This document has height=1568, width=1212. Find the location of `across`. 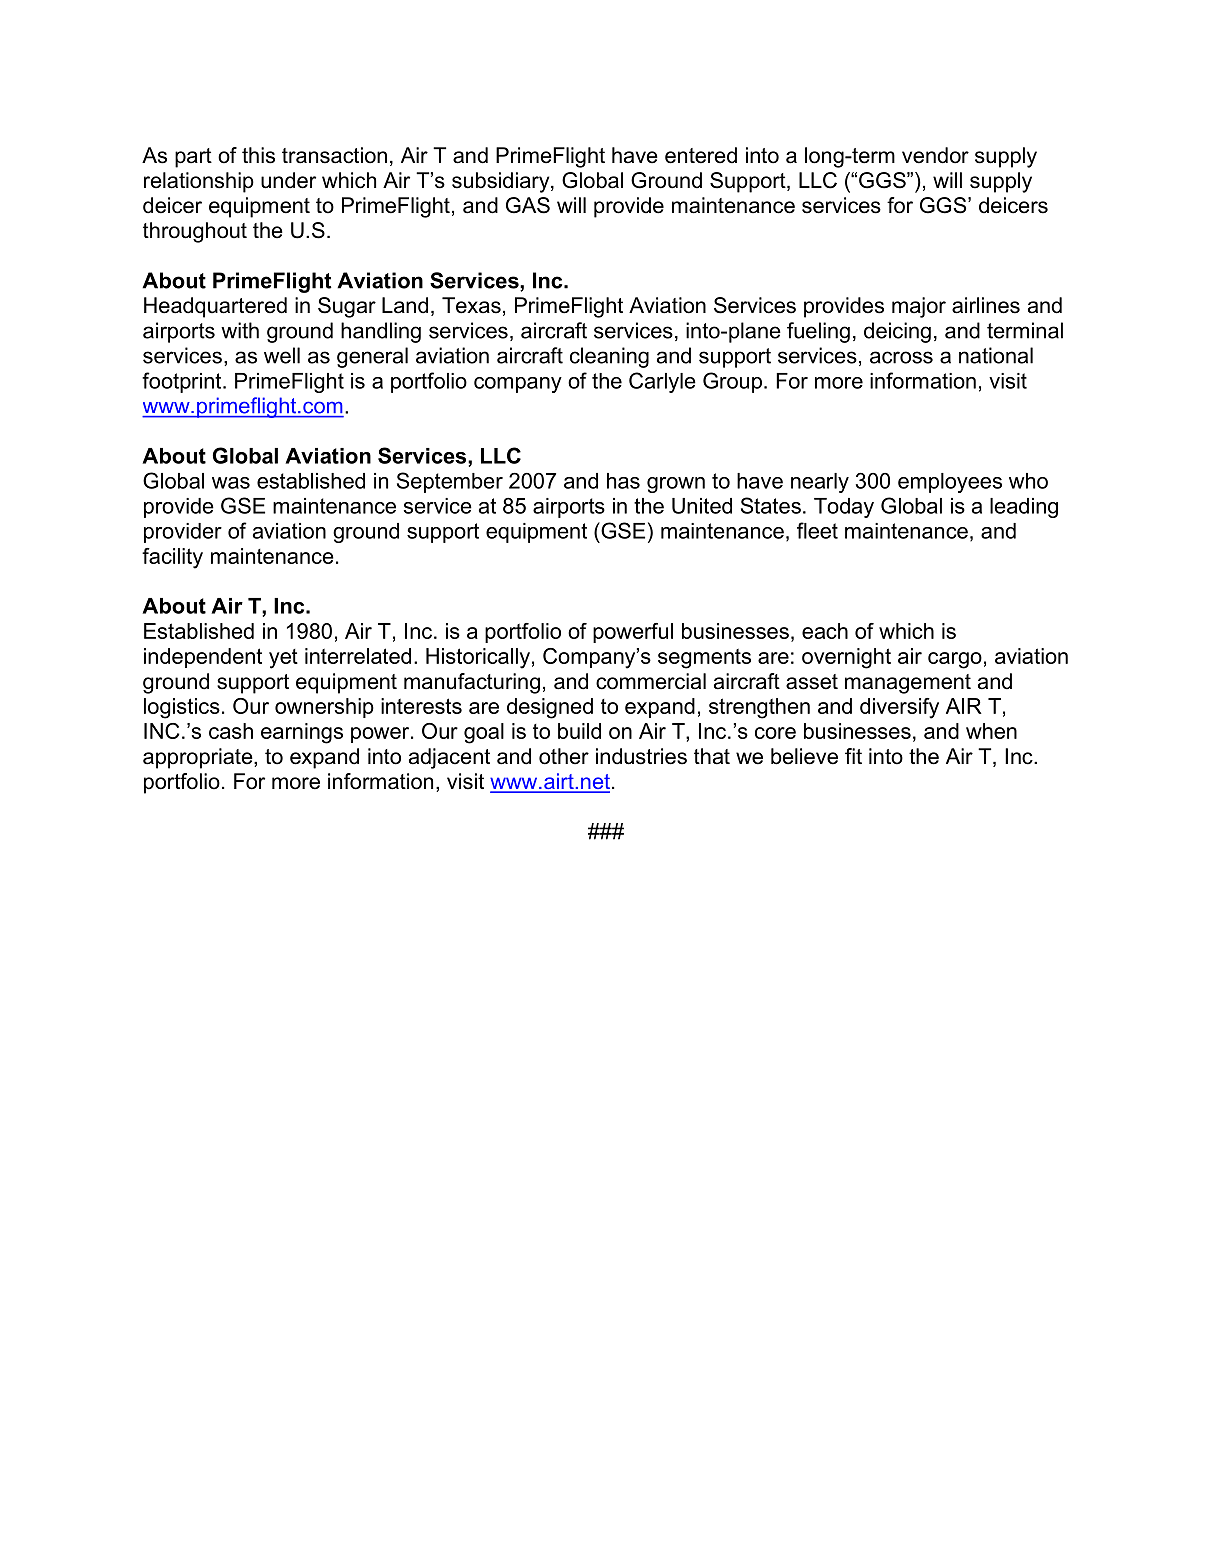

across is located at coordinates (901, 357).
